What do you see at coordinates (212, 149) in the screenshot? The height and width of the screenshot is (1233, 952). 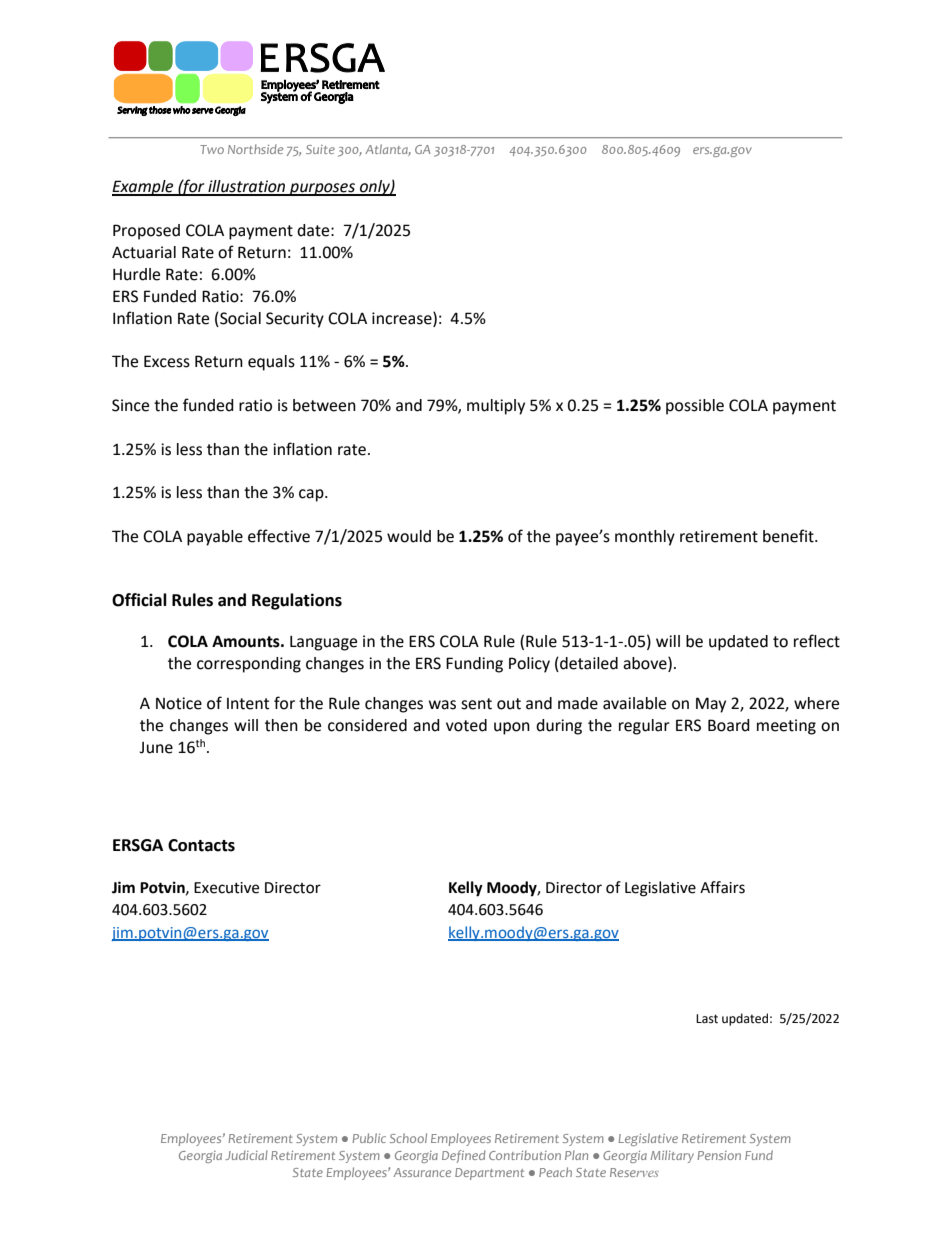 I see `Two` at bounding box center [212, 149].
